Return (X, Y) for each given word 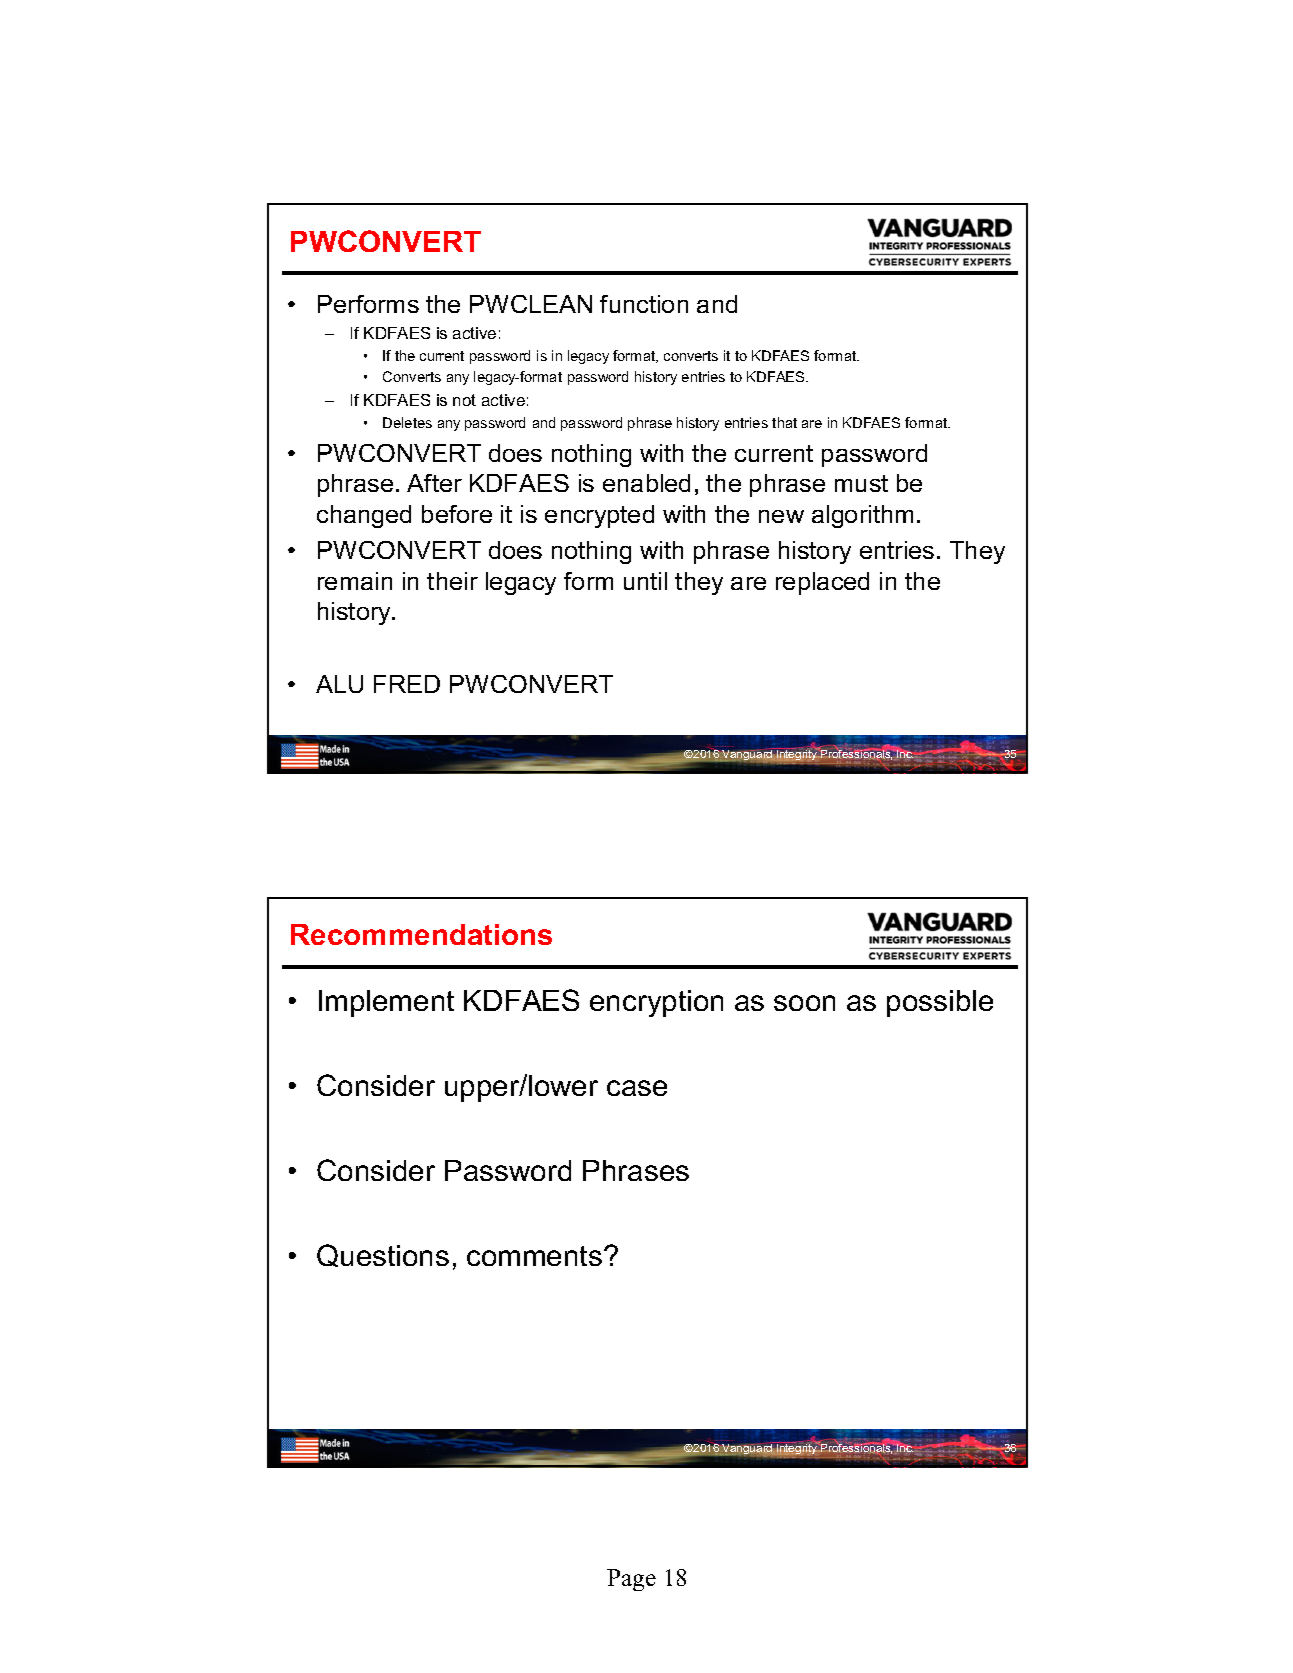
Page (631, 1580)
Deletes (407, 422)
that (784, 422)
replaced (822, 583)
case (637, 1088)
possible (940, 1003)
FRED (407, 684)
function (644, 304)
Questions (383, 1255)
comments (534, 1256)
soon (804, 1003)
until (645, 581)
